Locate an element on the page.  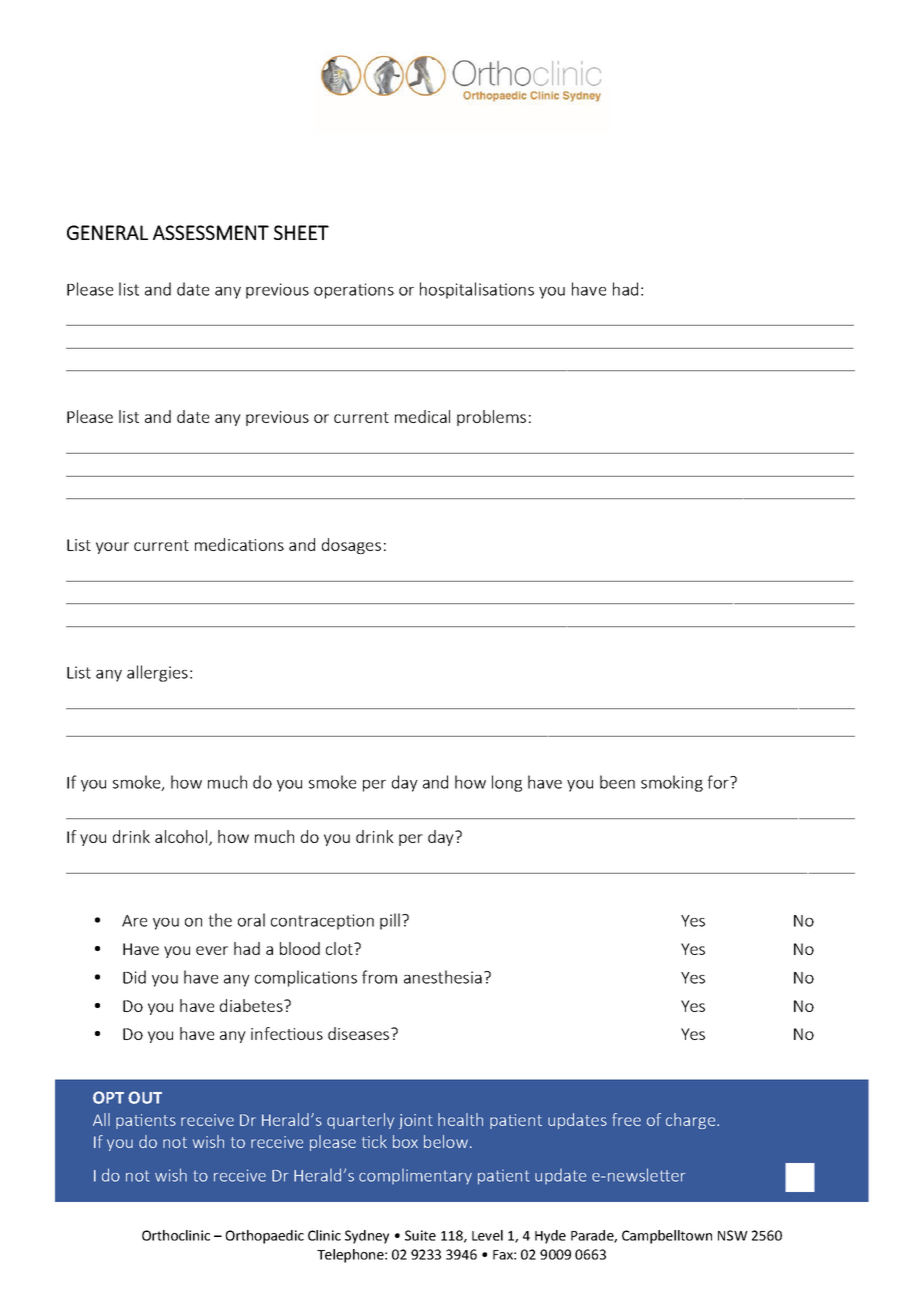
medical is located at coordinates (422, 416).
